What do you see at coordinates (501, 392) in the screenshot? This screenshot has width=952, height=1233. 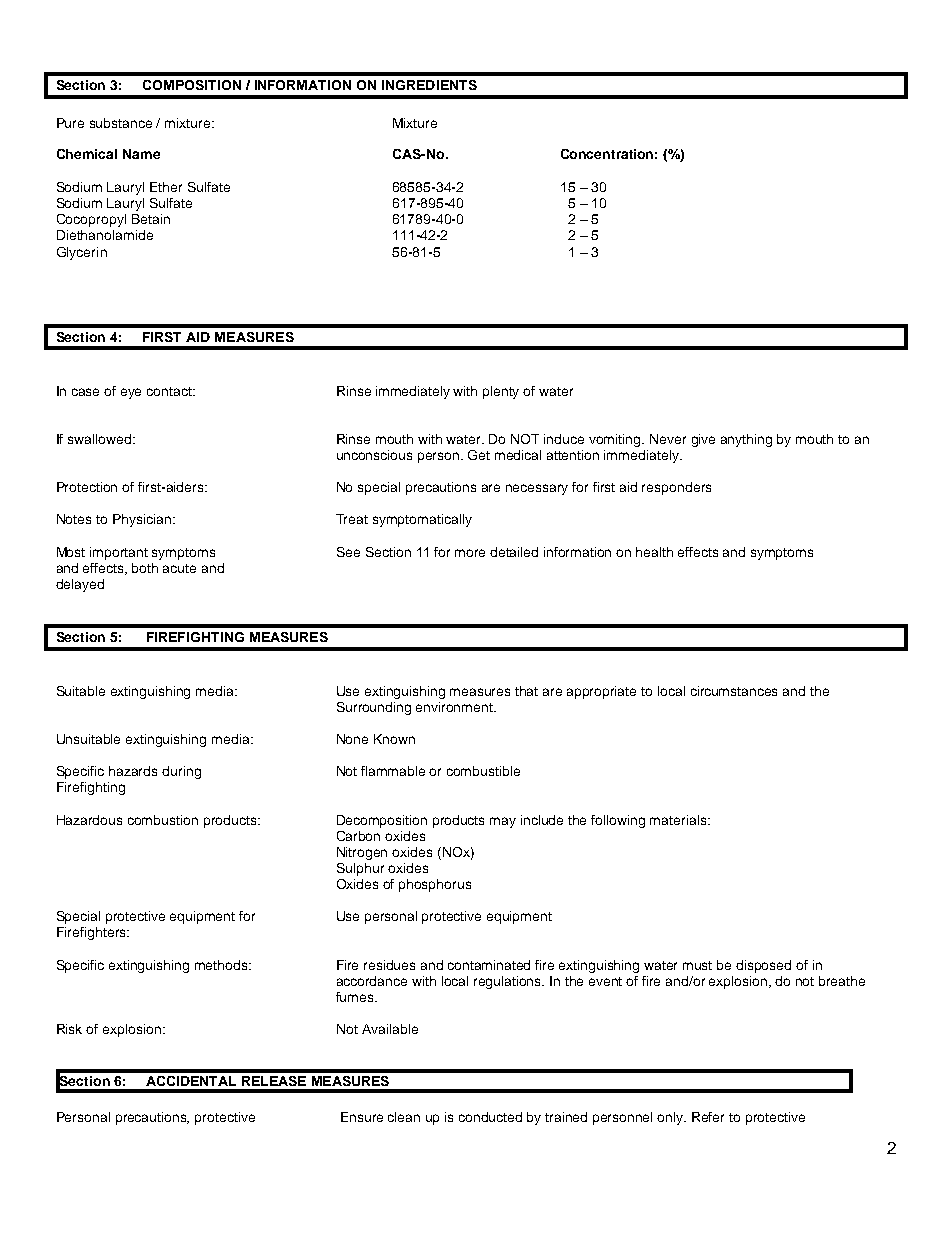 I see `plenty` at bounding box center [501, 392].
